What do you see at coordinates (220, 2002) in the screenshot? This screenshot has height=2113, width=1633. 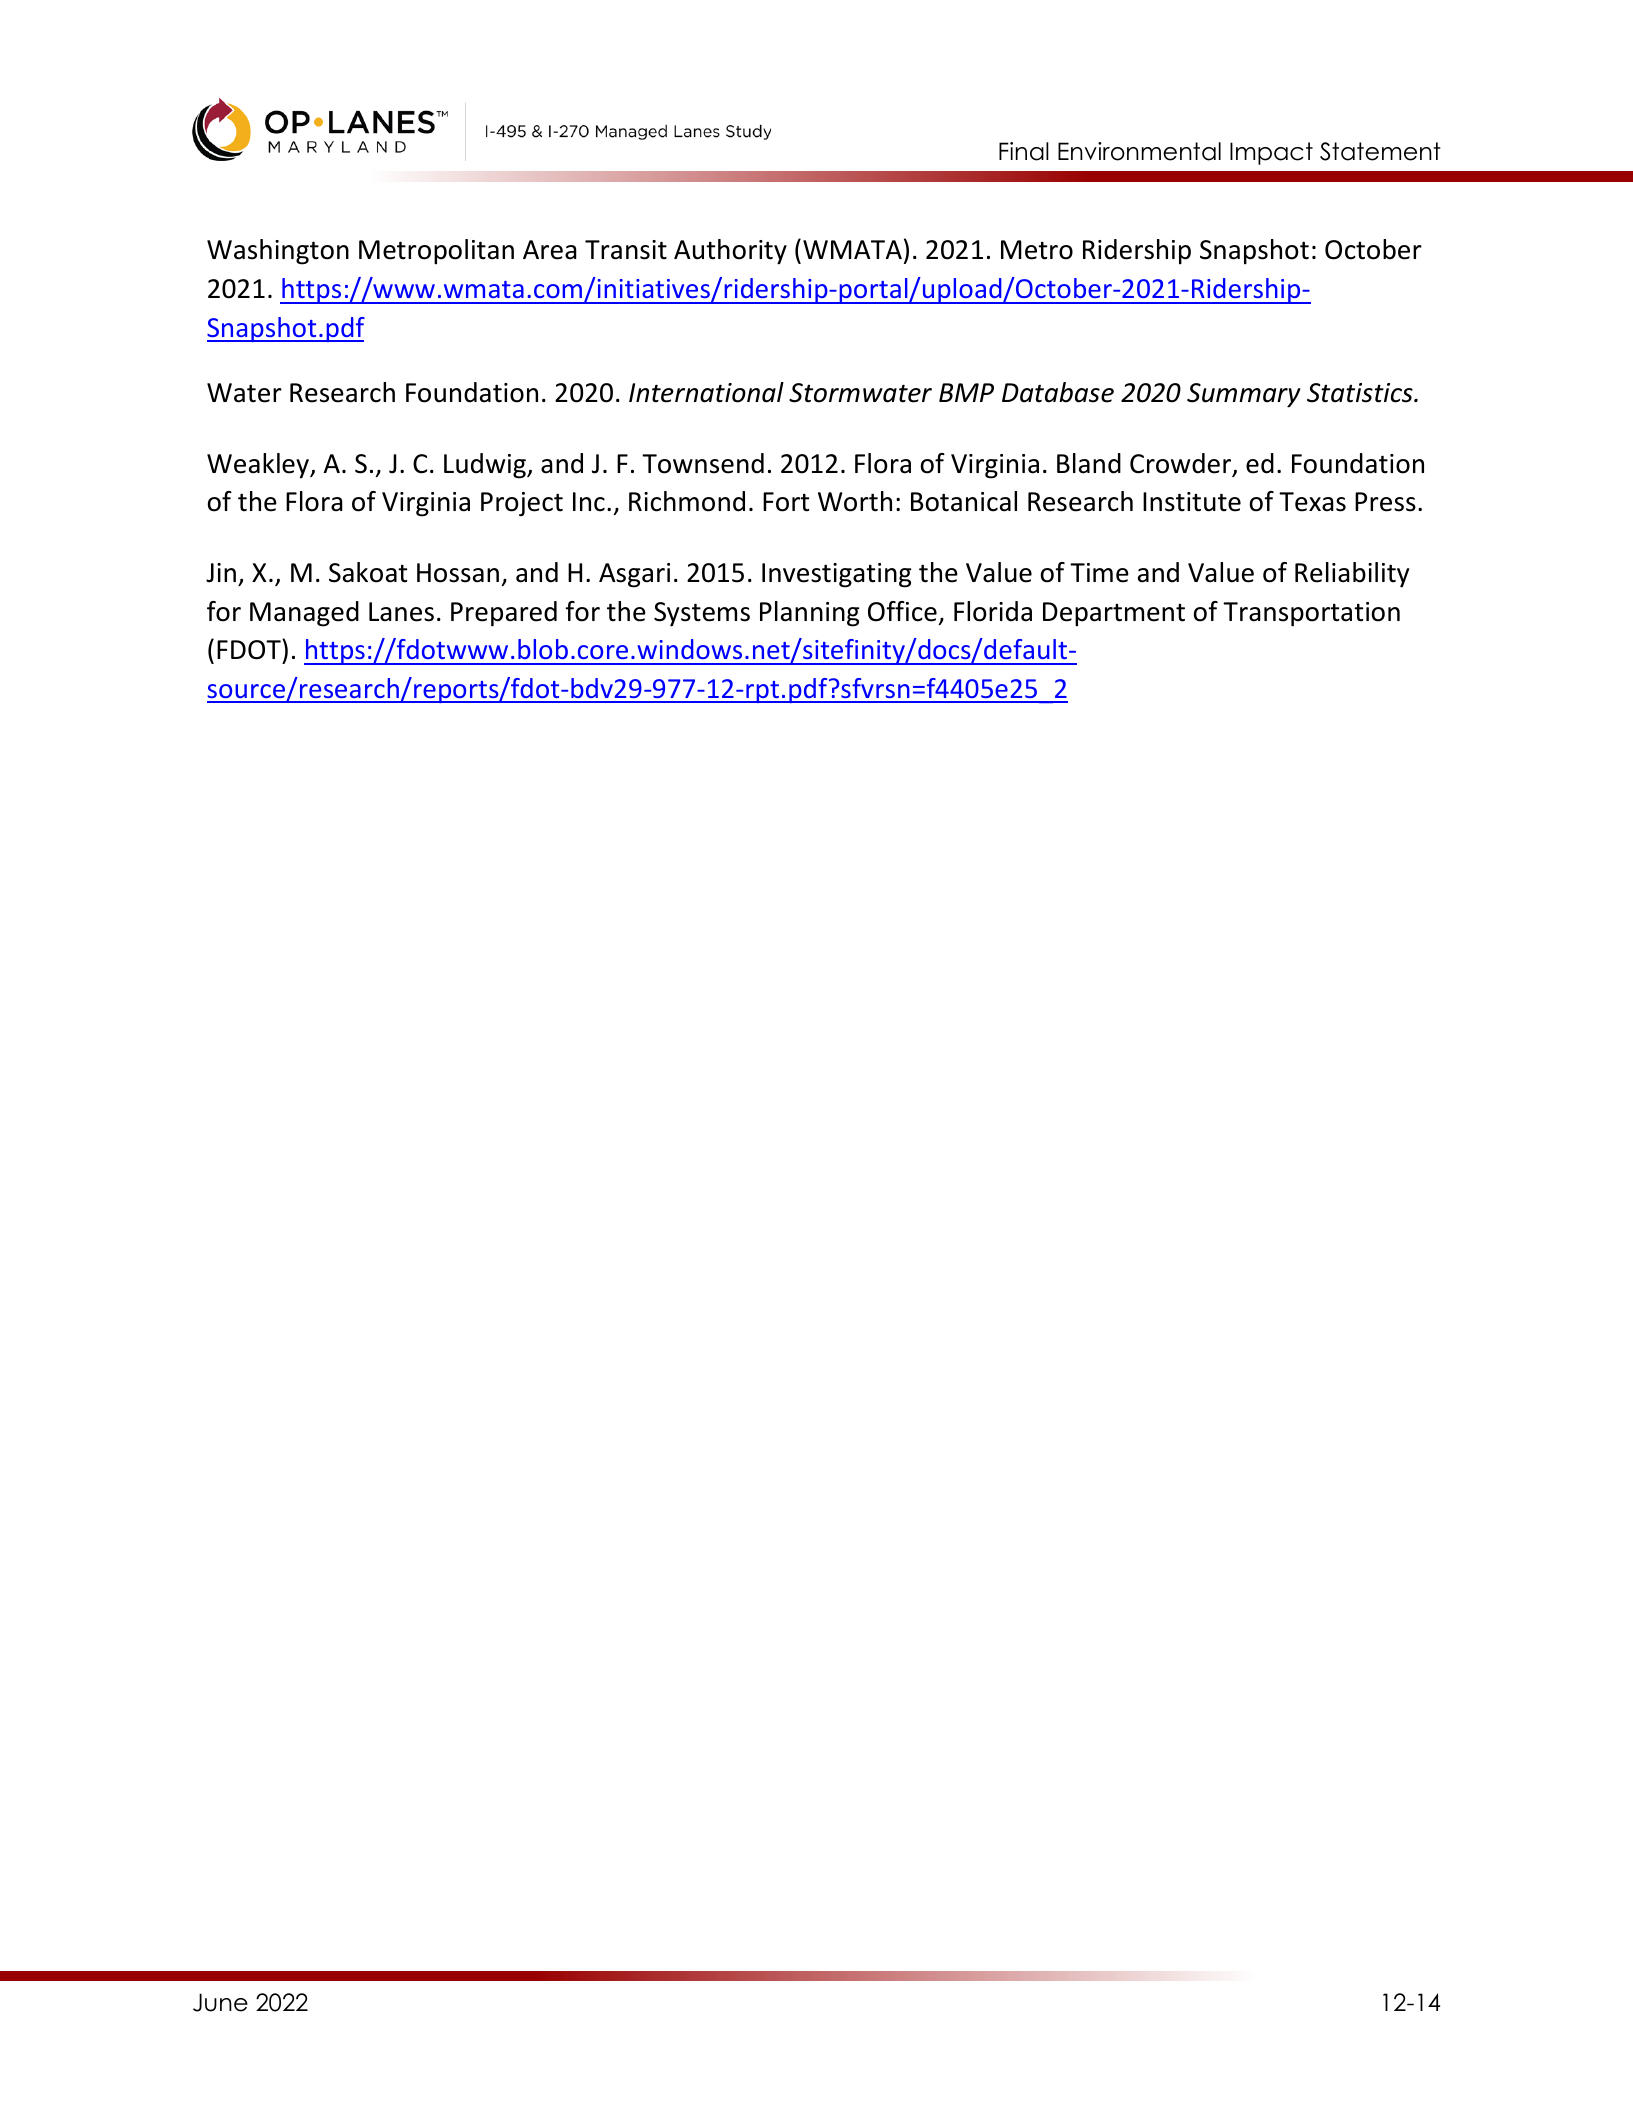 I see `June` at bounding box center [220, 2002].
